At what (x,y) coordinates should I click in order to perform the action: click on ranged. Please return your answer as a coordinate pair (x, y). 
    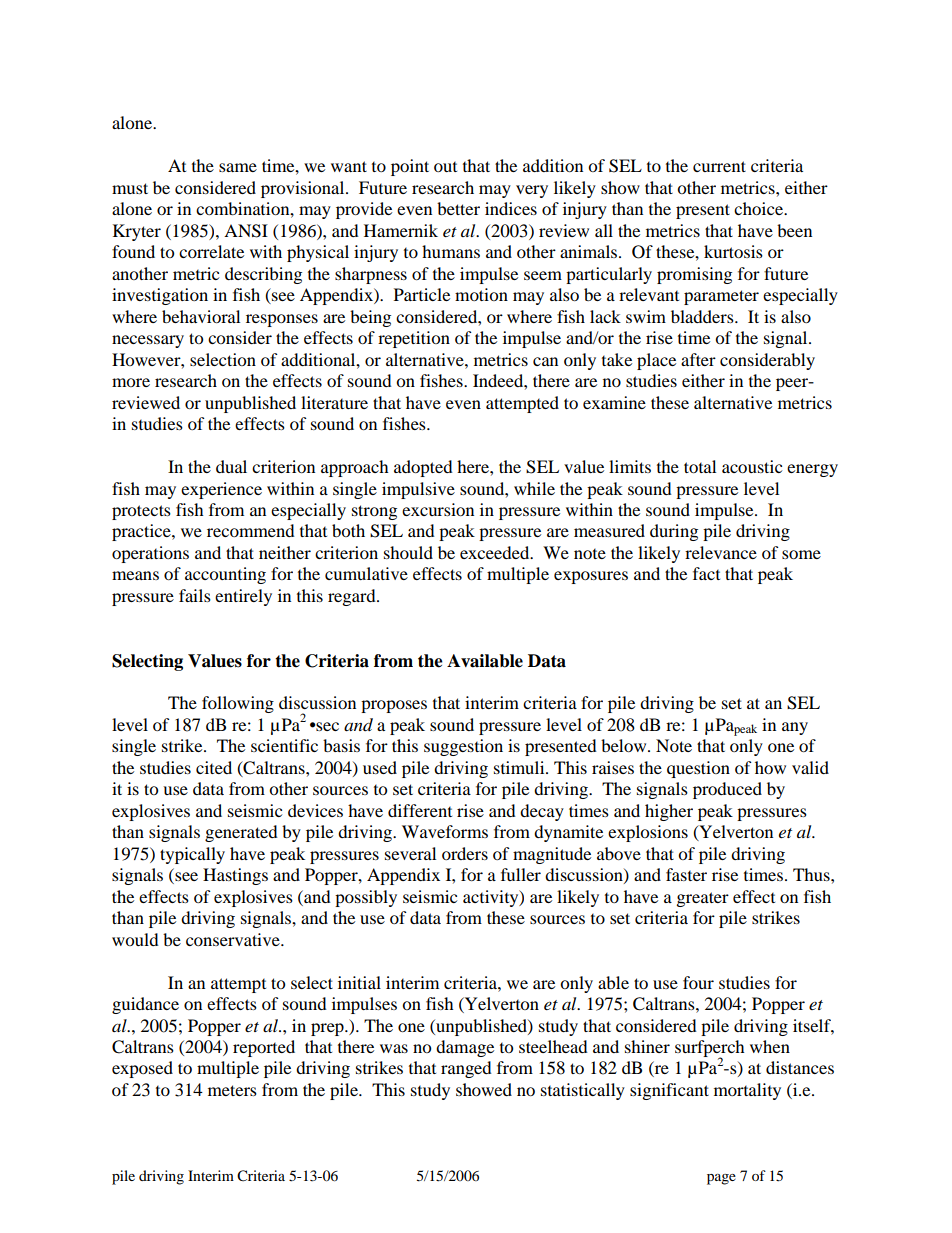
    Looking at the image, I should click on (466, 1069).
